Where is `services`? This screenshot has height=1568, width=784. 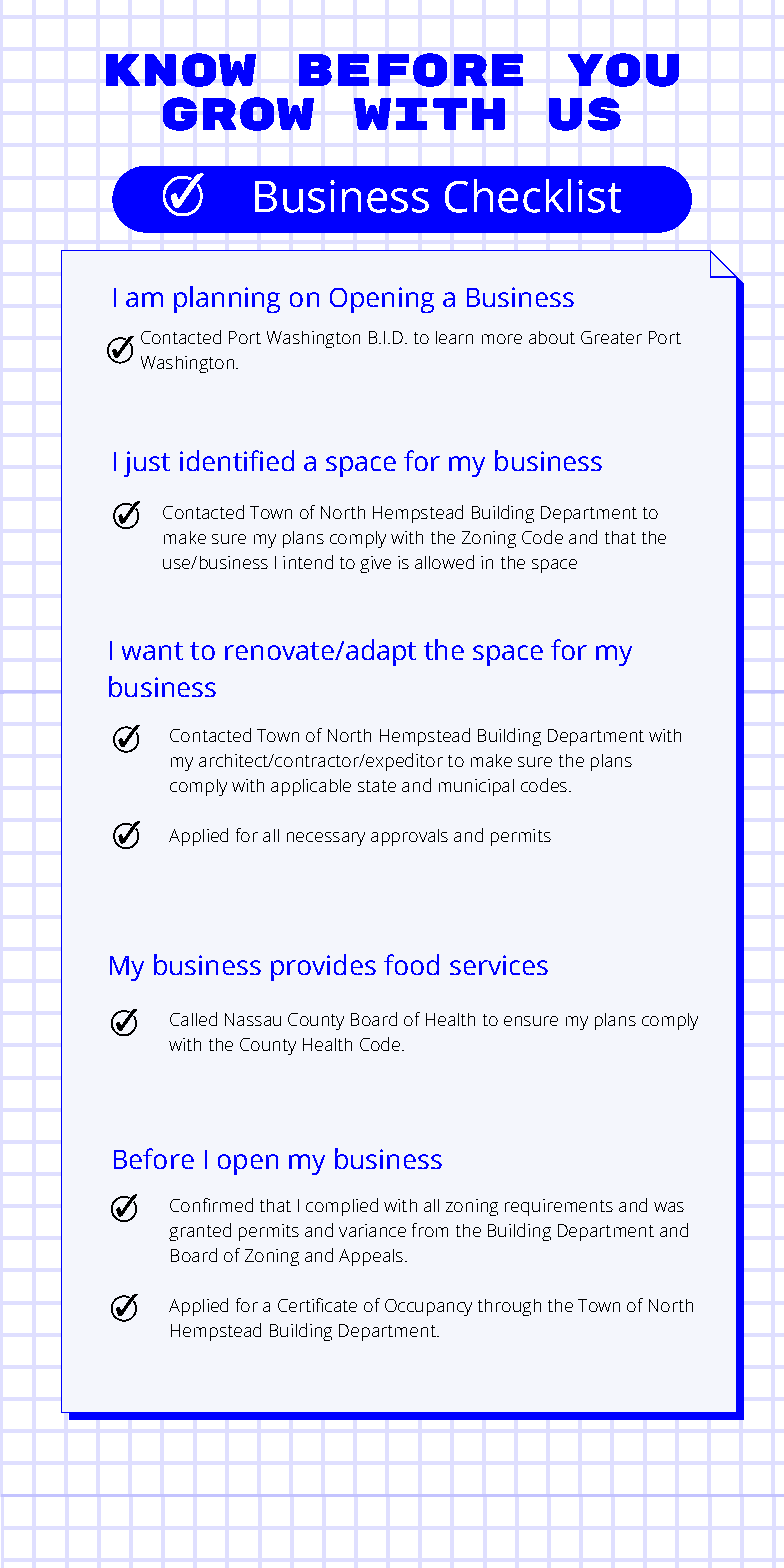 services is located at coordinates (499, 965).
